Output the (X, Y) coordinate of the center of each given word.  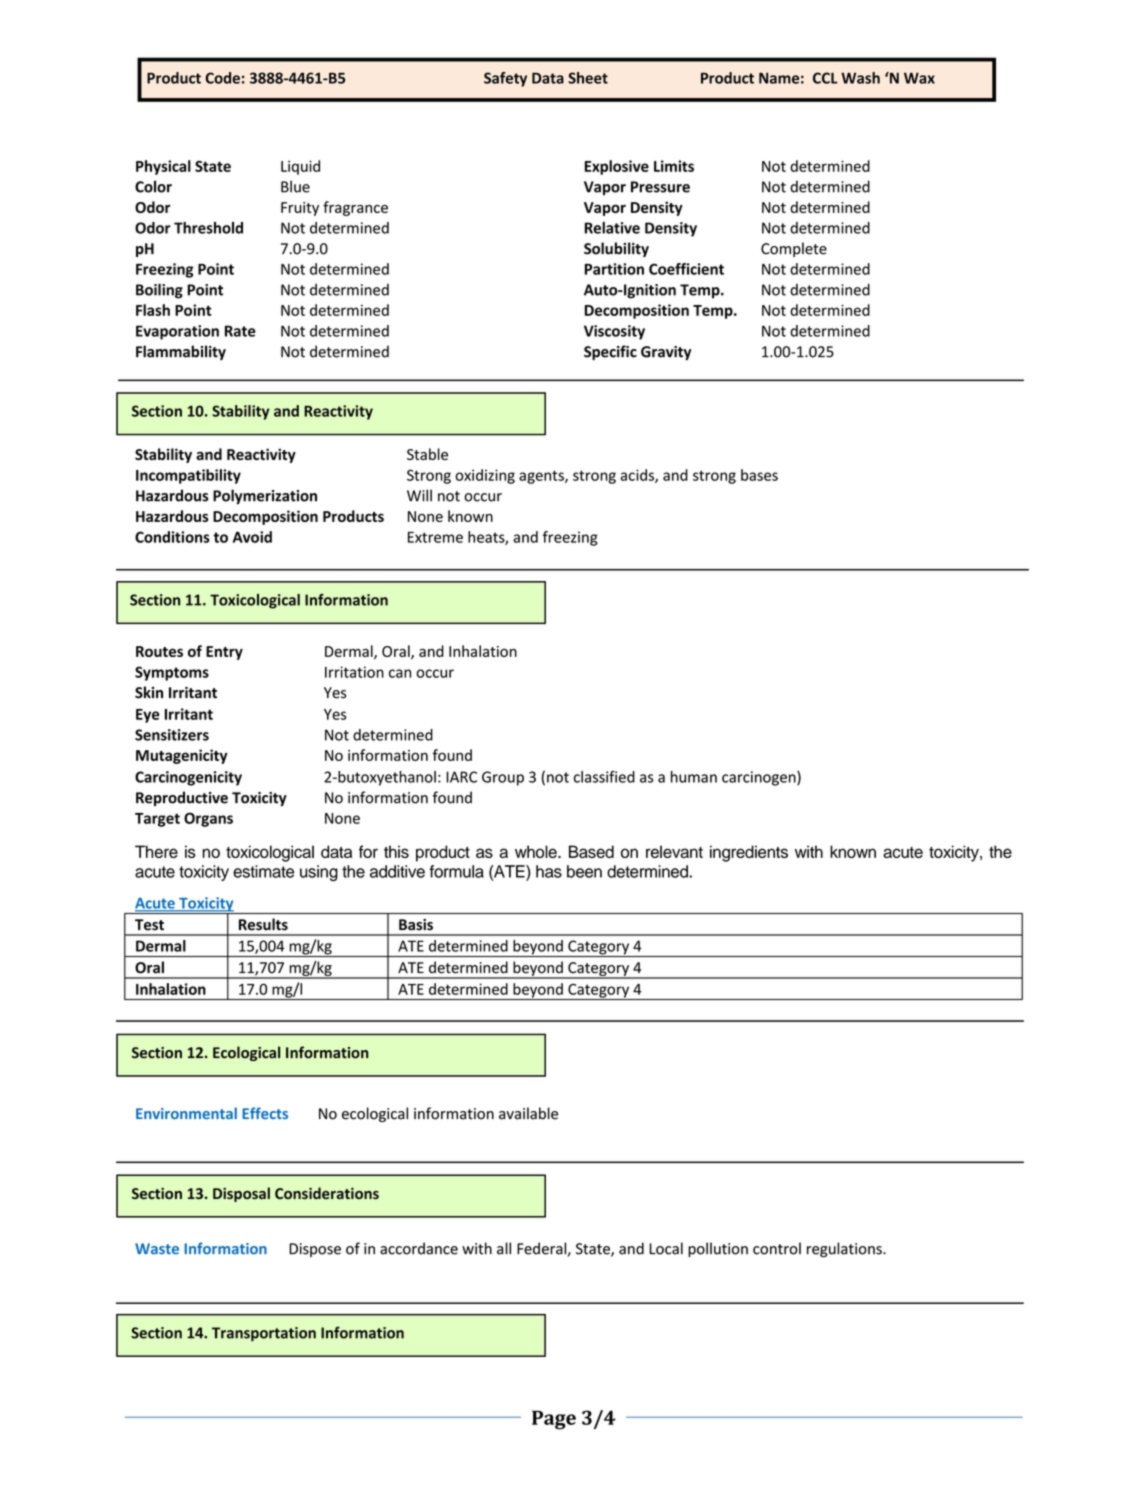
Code (222, 78)
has (549, 871)
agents (542, 477)
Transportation (264, 1334)
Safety (505, 79)
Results (263, 924)
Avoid (252, 537)
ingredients (749, 853)
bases (759, 475)
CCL (825, 78)
